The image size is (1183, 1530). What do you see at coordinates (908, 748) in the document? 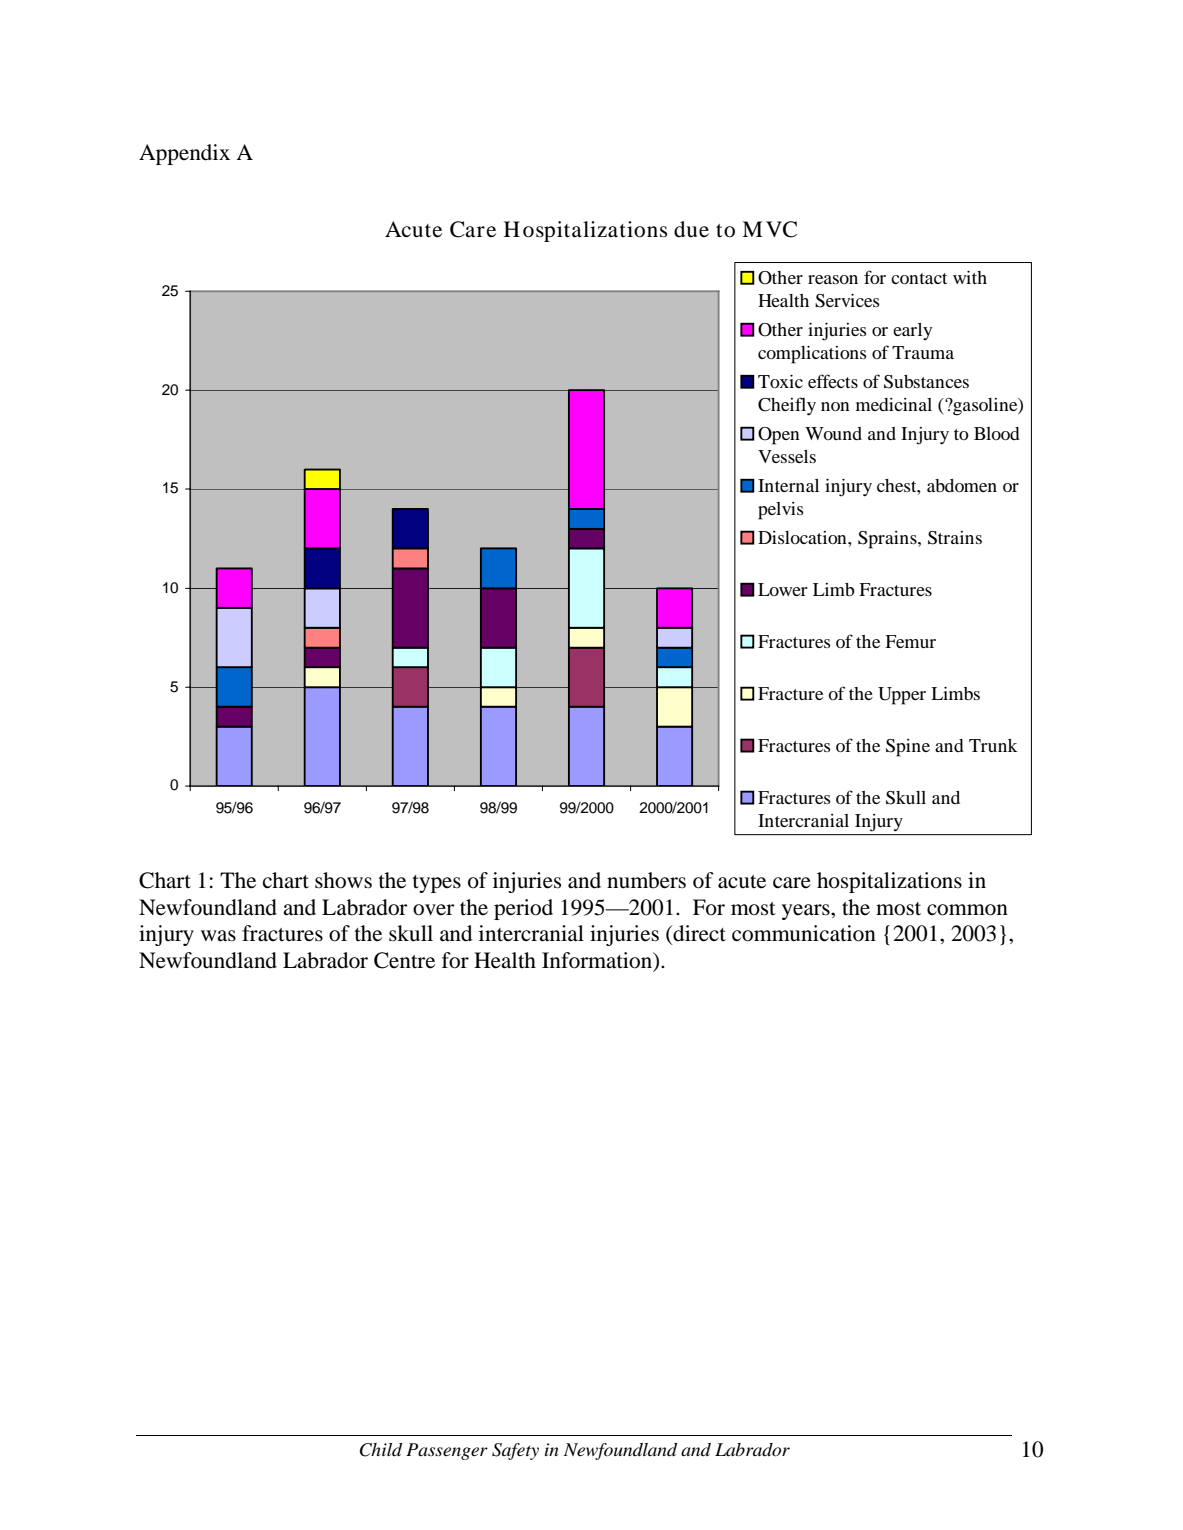
I see `Spine` at bounding box center [908, 748].
